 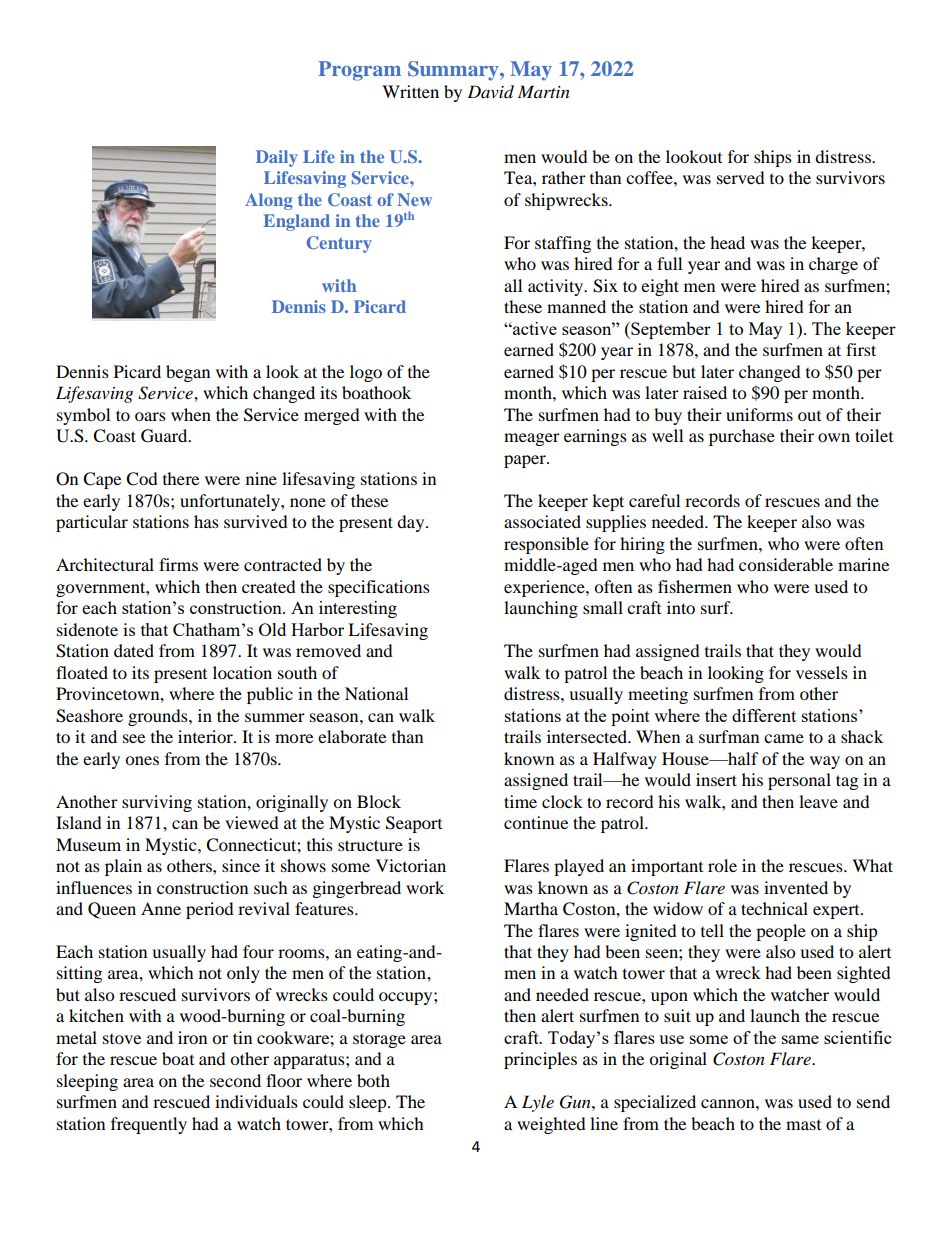 I want to click on work, so click(x=425, y=887).
